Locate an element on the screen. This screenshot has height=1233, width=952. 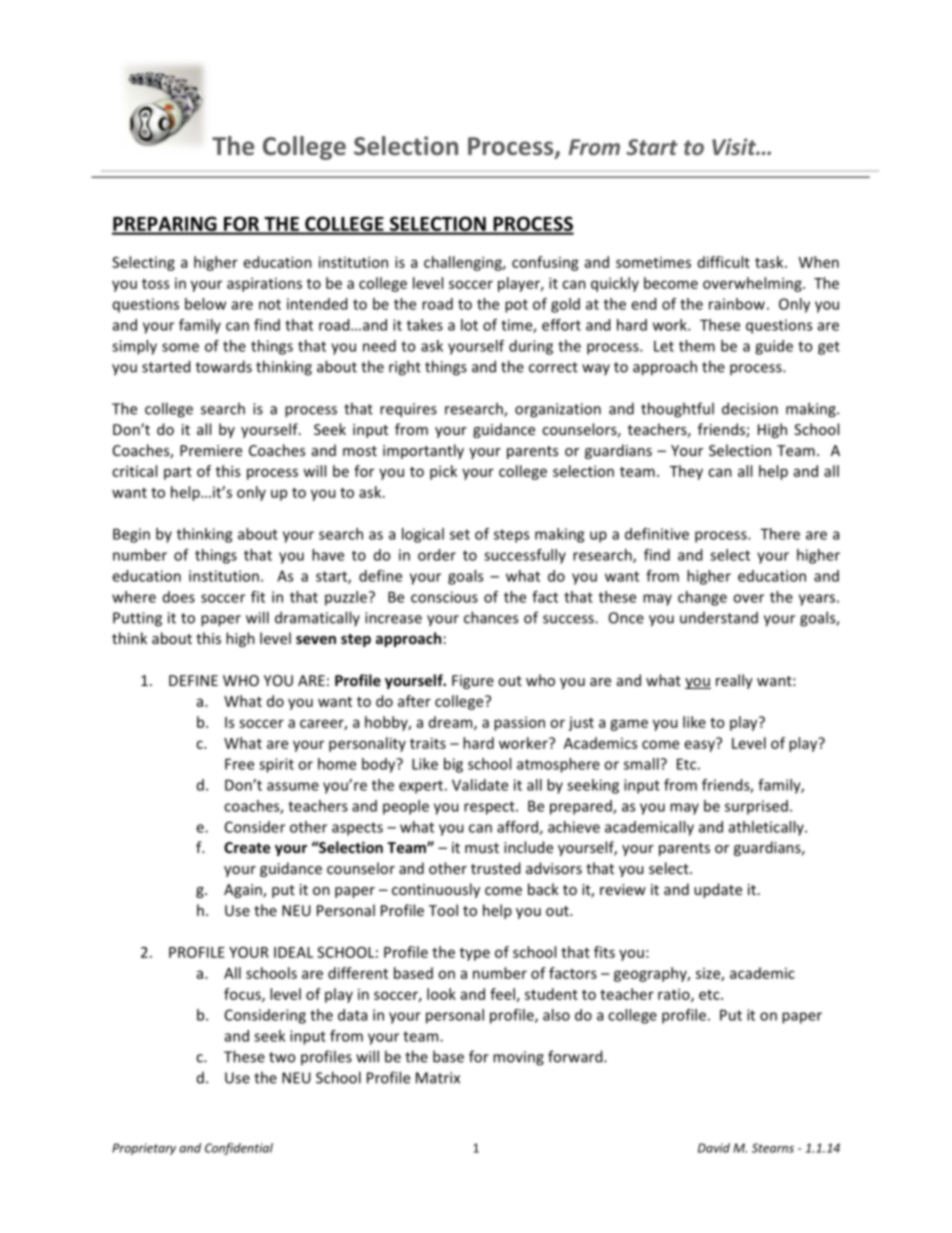
does is located at coordinates (179, 597).
